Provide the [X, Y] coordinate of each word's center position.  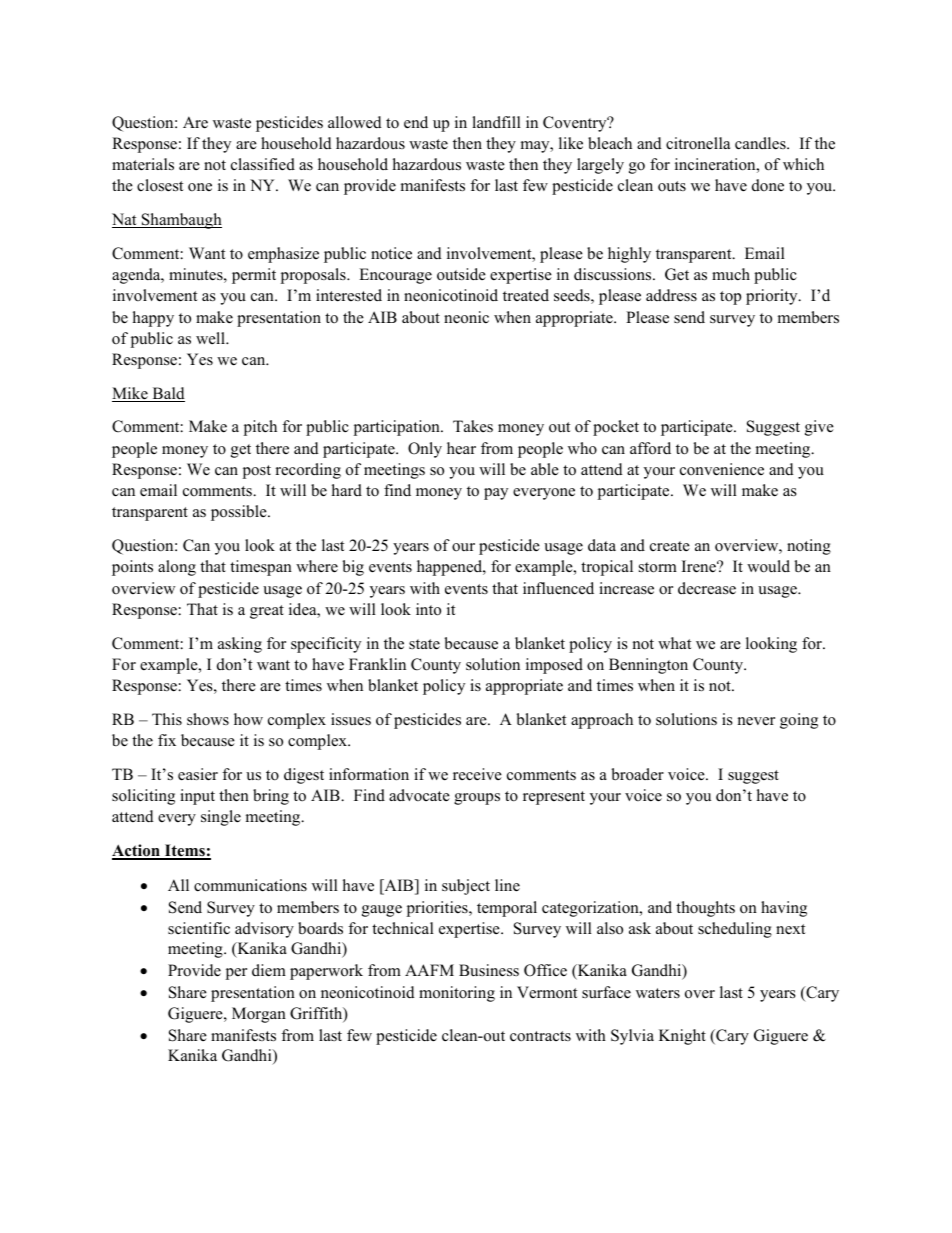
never [756, 721]
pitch [260, 428]
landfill [496, 122]
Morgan [259, 1015]
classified [263, 164]
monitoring [457, 994]
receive [477, 774]
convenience [722, 469]
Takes [473, 426]
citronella [698, 143]
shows [208, 719]
